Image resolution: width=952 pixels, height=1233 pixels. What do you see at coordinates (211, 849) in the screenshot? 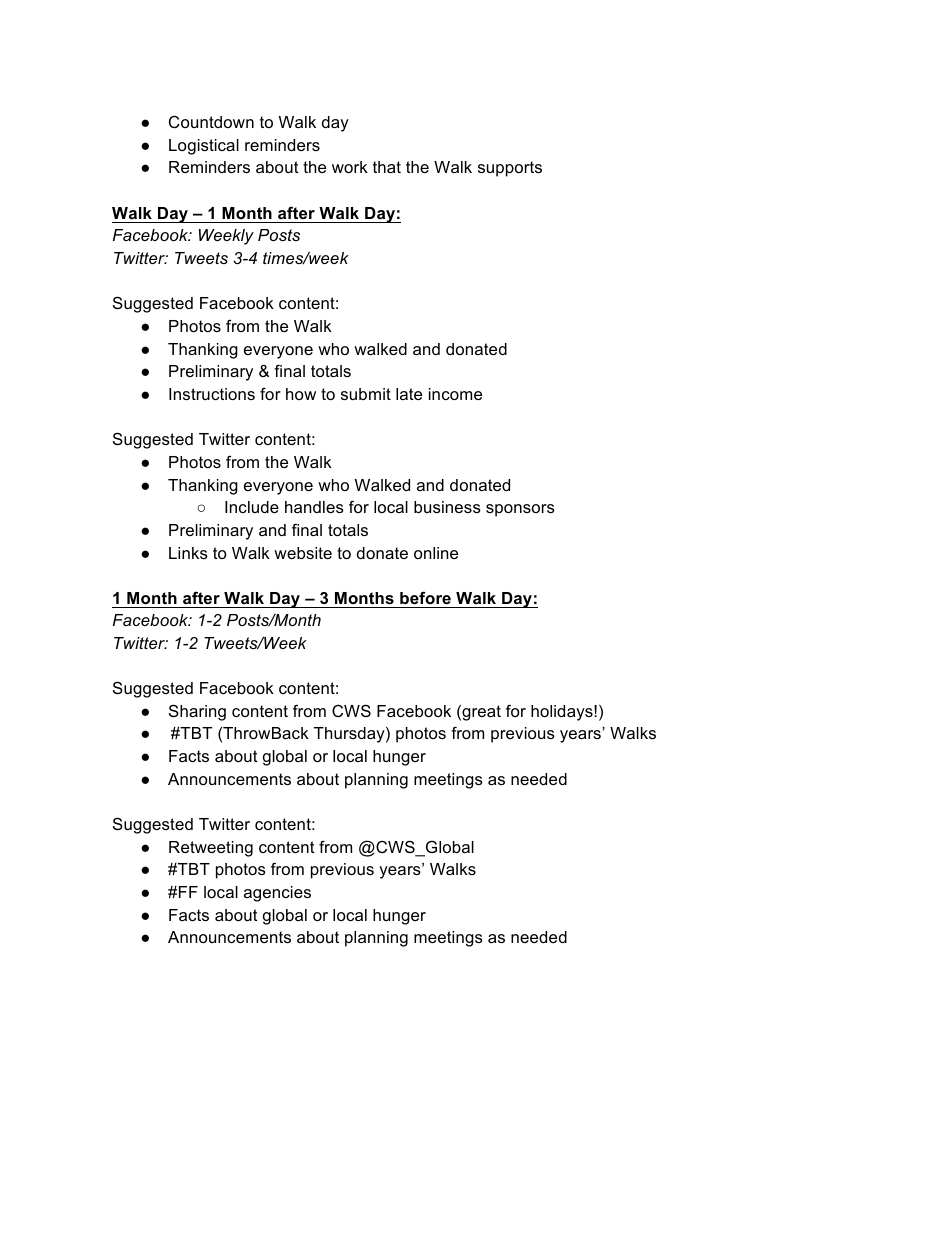
I see `Retweeting` at bounding box center [211, 849].
